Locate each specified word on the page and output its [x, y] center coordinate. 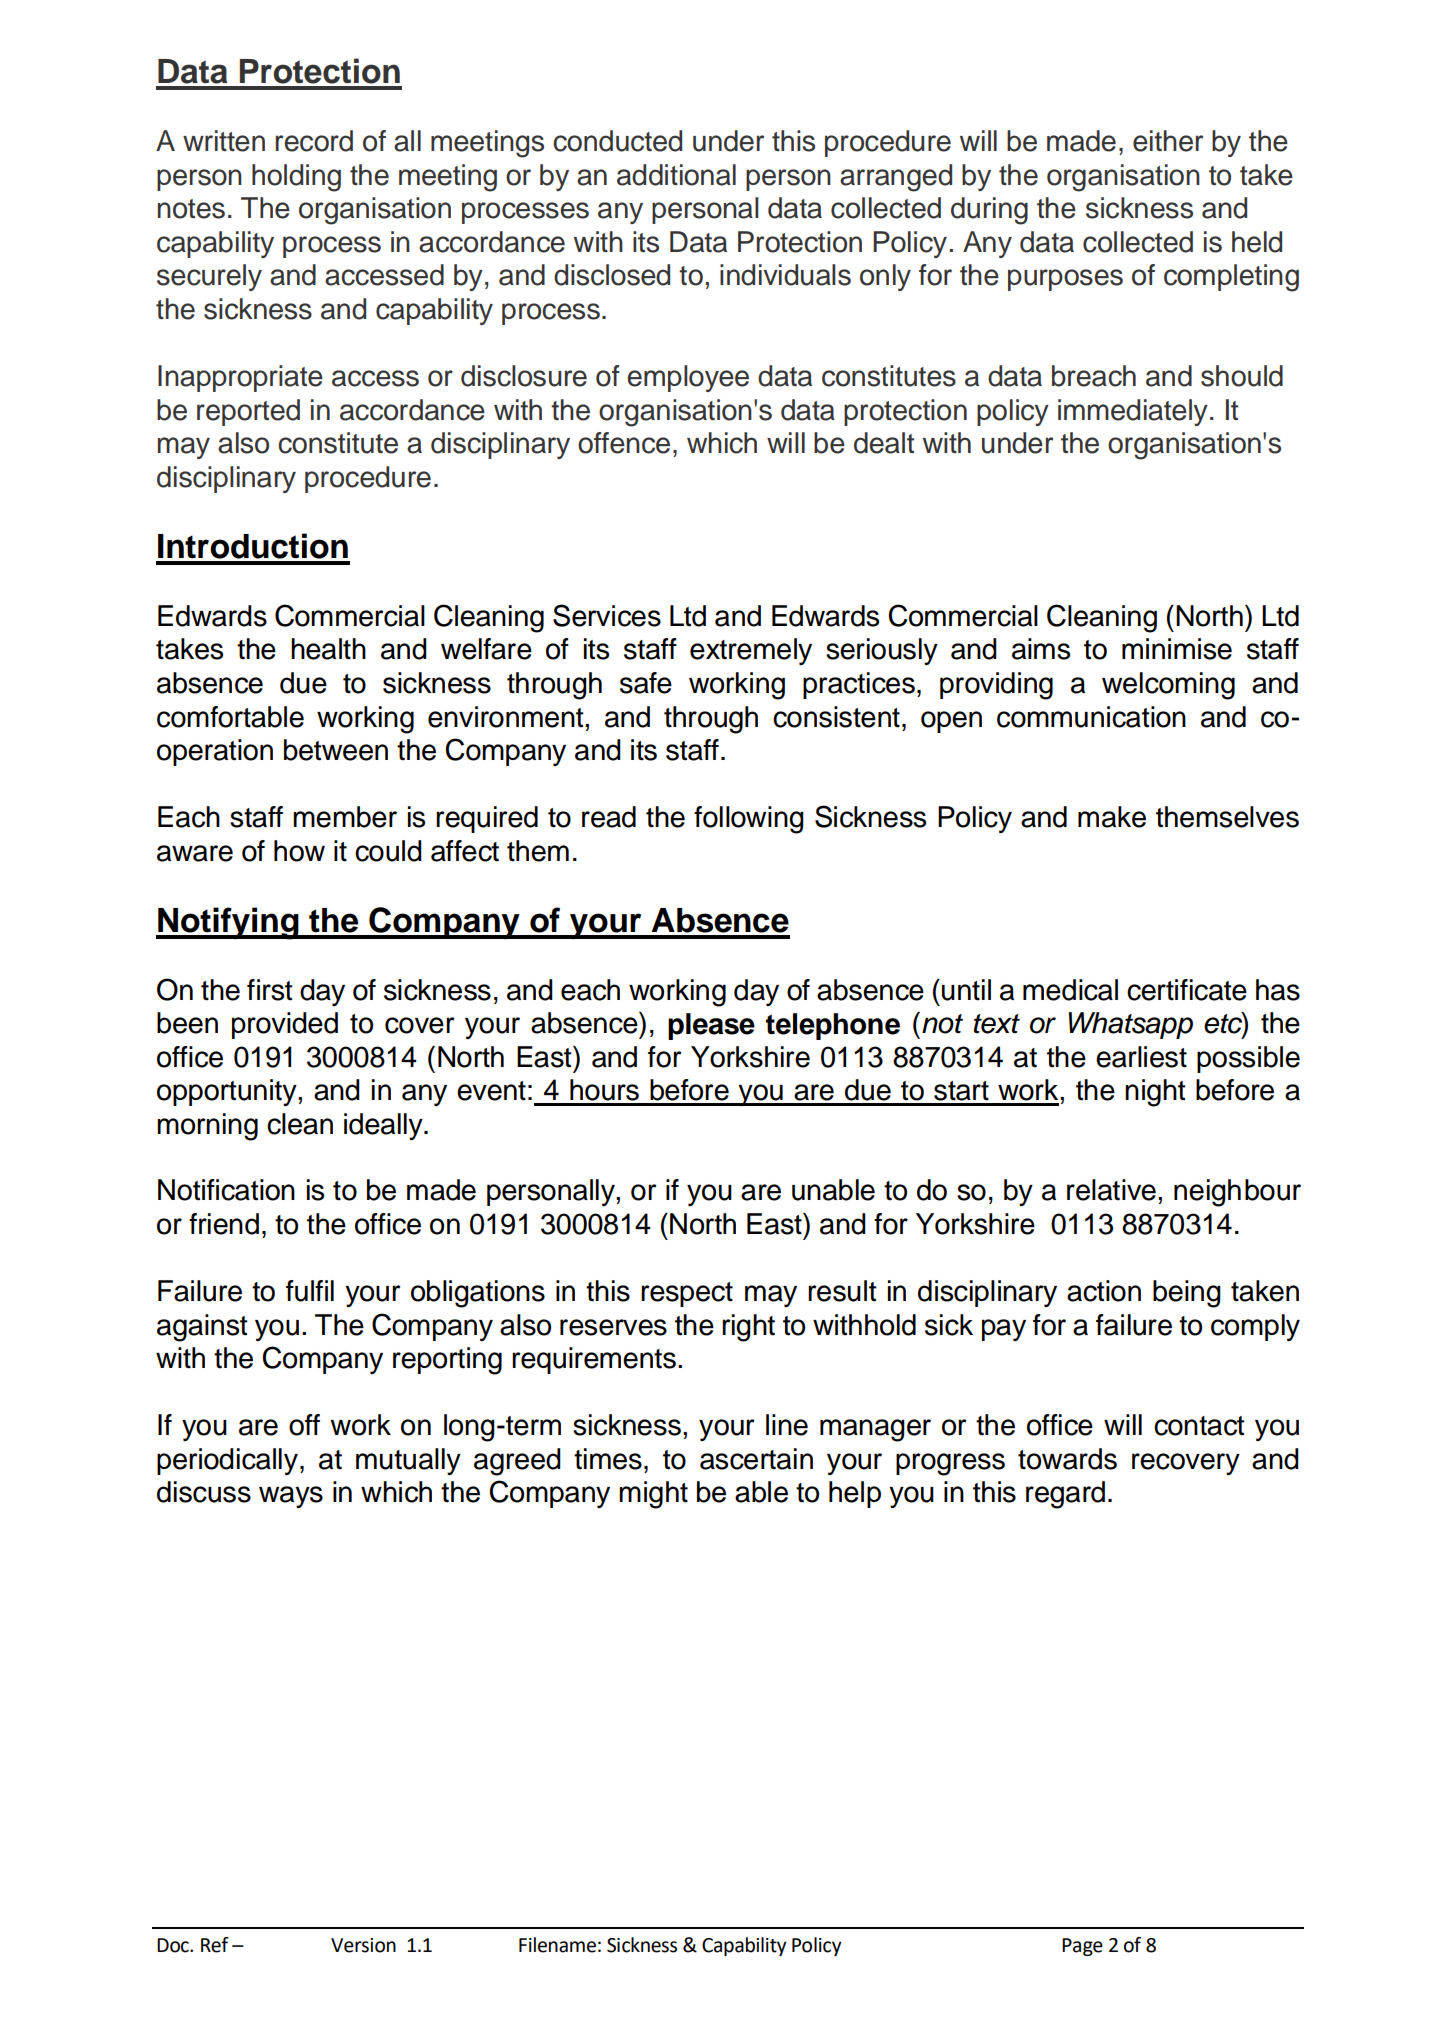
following [749, 820]
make [1112, 817]
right [748, 1328]
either [1168, 141]
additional [676, 175]
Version [363, 1945]
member [345, 817]
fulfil [310, 1291]
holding [296, 178]
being [1187, 1294]
